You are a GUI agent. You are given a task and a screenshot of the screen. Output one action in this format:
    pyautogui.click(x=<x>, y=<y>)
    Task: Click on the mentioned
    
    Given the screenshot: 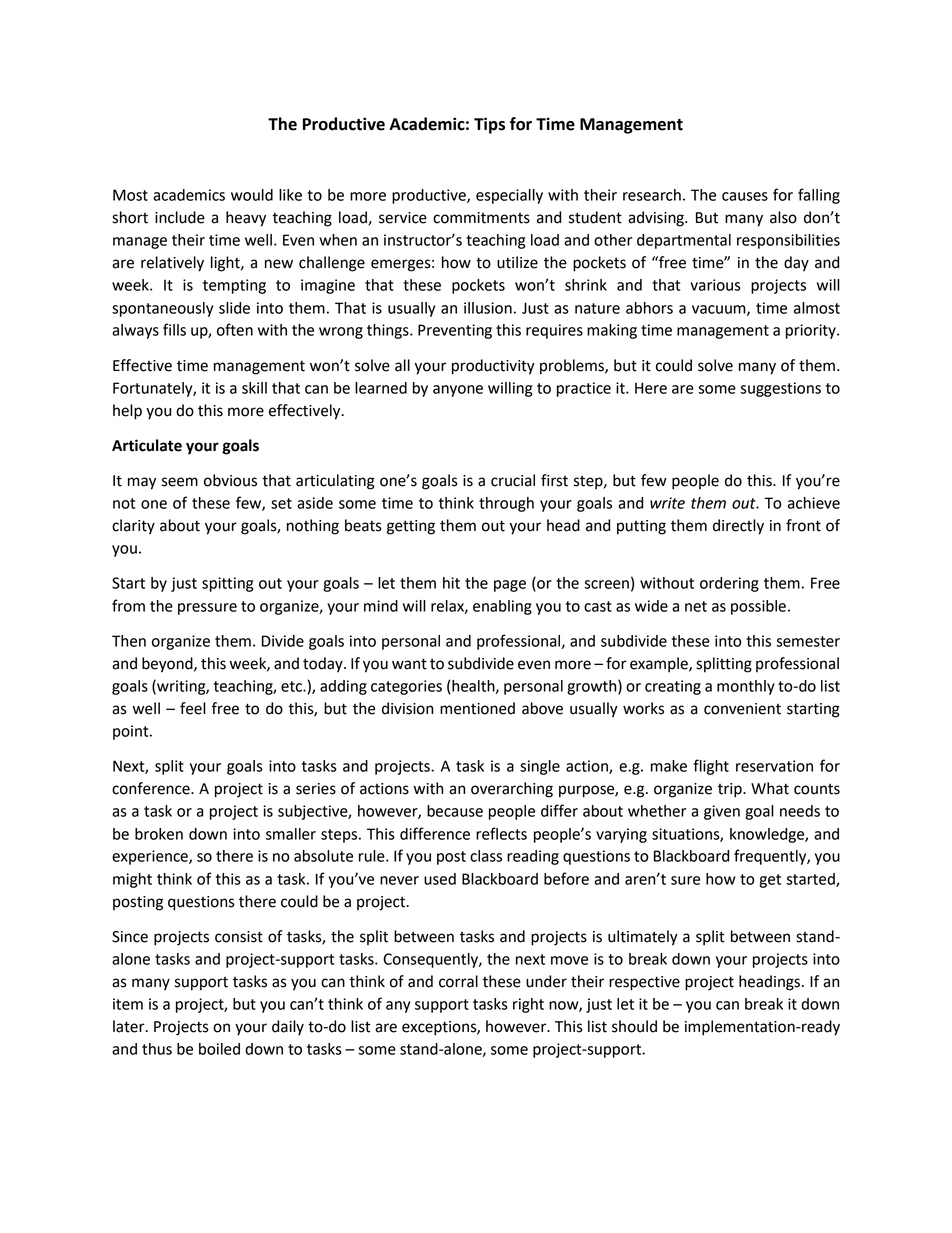 What is the action you would take?
    pyautogui.click(x=477, y=708)
